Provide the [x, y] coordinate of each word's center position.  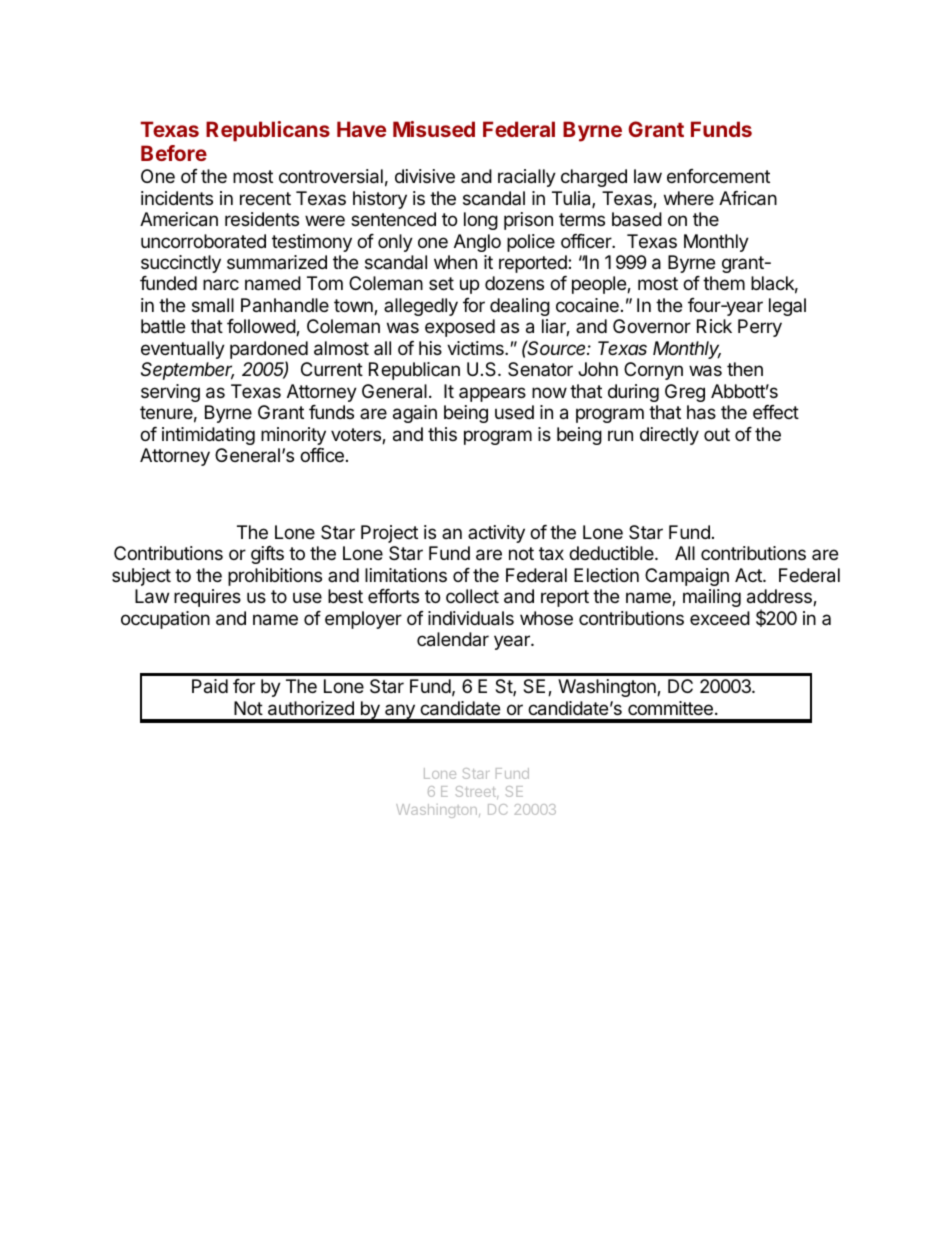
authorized [311, 708]
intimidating [208, 436]
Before [174, 153]
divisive [425, 176]
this [442, 434]
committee [670, 708]
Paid [210, 686]
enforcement [718, 176]
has [701, 412]
